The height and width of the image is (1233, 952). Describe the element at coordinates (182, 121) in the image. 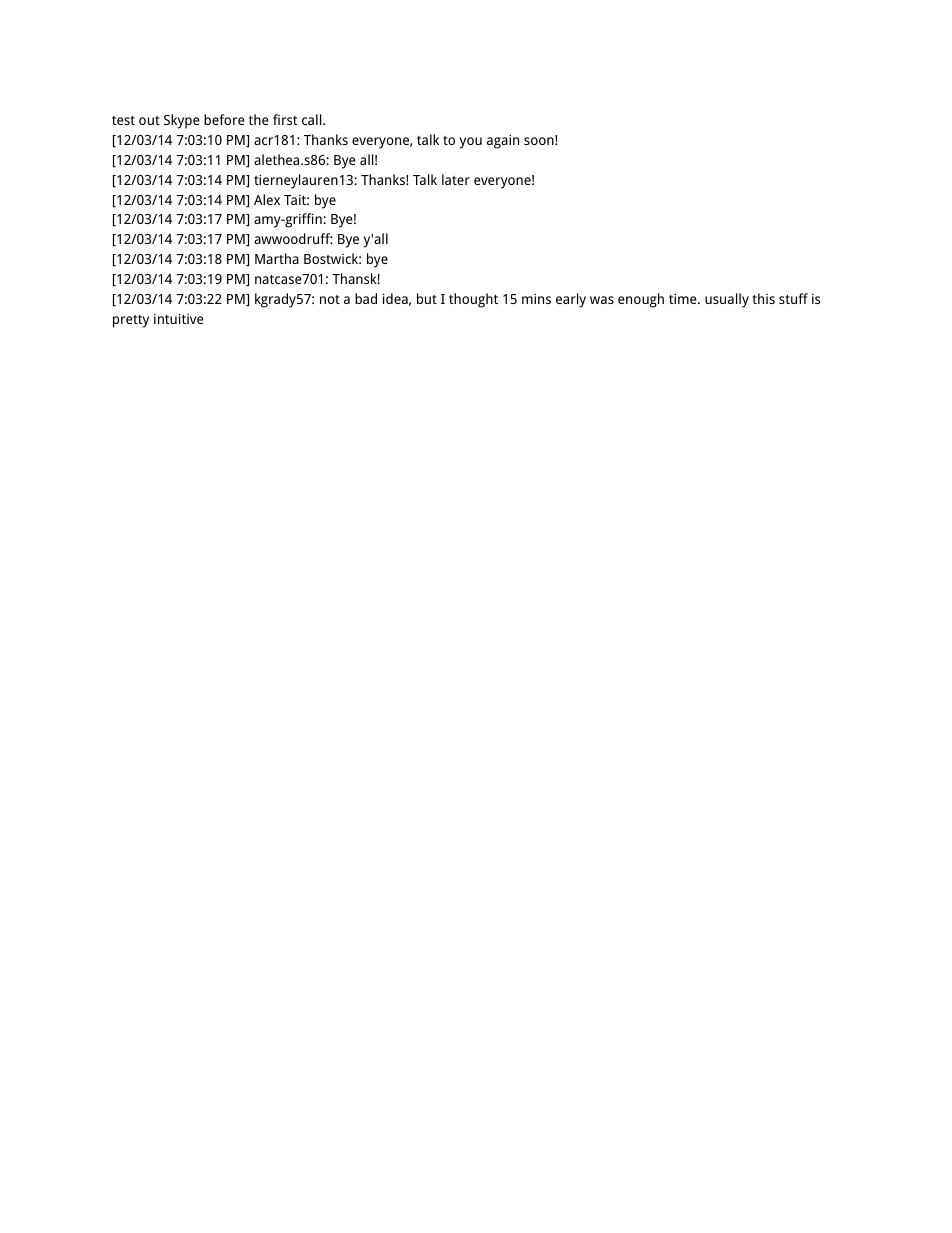

I see `Skype` at that location.
